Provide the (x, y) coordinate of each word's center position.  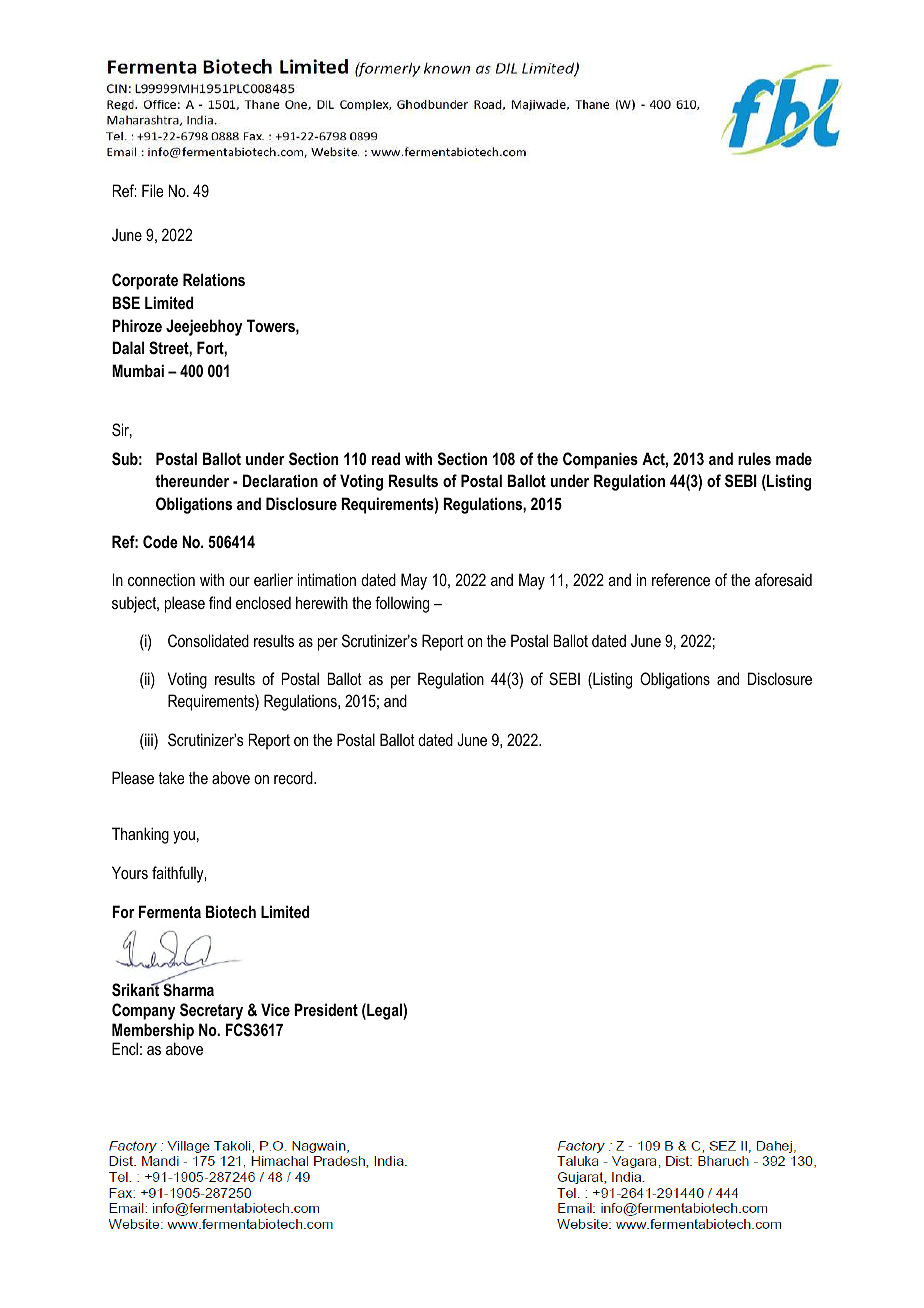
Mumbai (138, 370)
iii (149, 739)
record (294, 777)
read (386, 458)
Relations (214, 279)
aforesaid (783, 579)
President (326, 1009)
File (152, 190)
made (794, 458)
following (402, 604)
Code (160, 541)
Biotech (231, 911)
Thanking (140, 835)
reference (681, 579)
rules (754, 458)
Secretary (211, 1011)
